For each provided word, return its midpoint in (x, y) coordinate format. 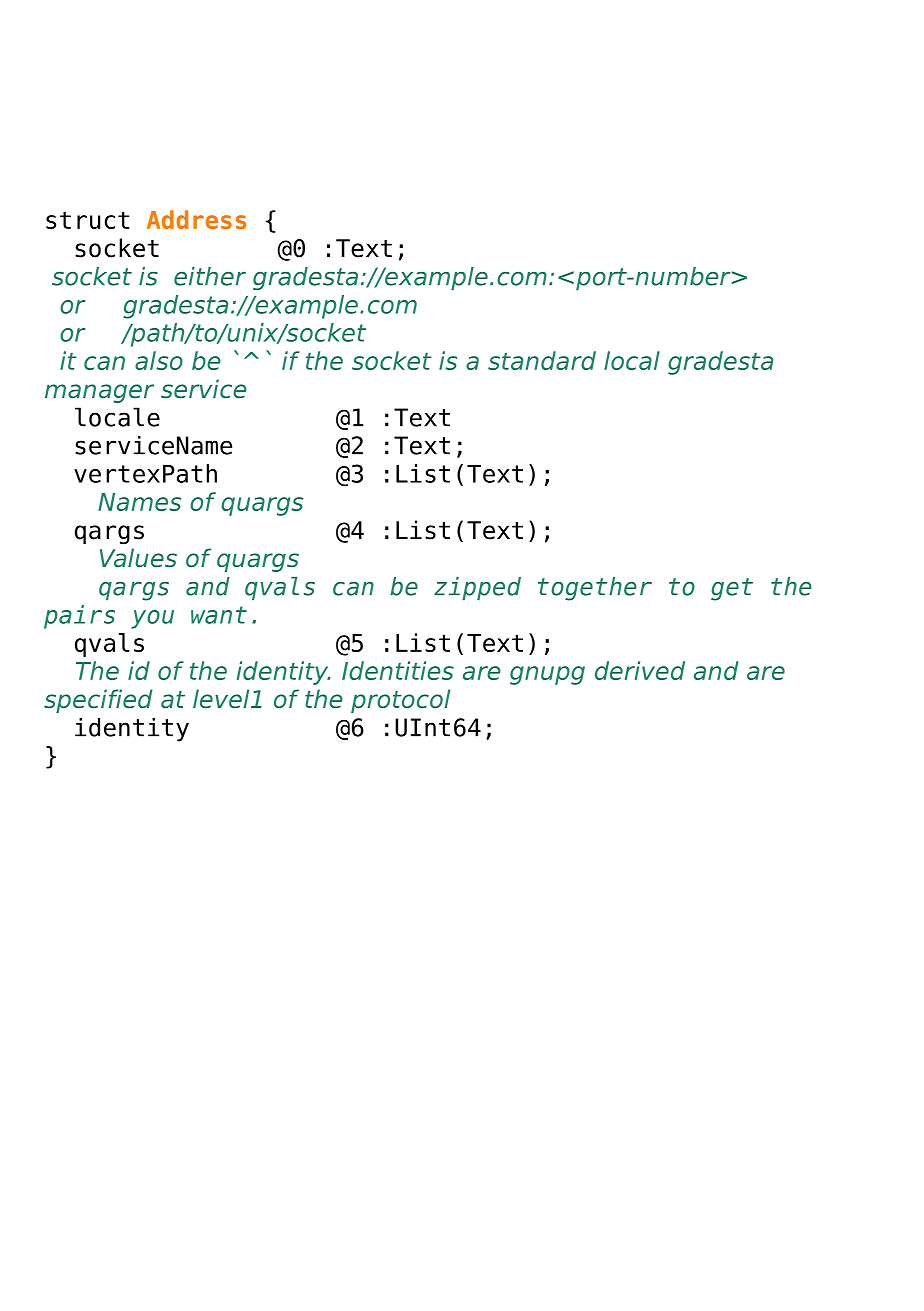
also (159, 360)
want (219, 615)
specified (98, 701)
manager (99, 393)
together (595, 589)
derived (640, 670)
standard (542, 360)
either (210, 276)
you (152, 619)
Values (138, 558)
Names (139, 502)
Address (196, 219)
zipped (477, 588)
